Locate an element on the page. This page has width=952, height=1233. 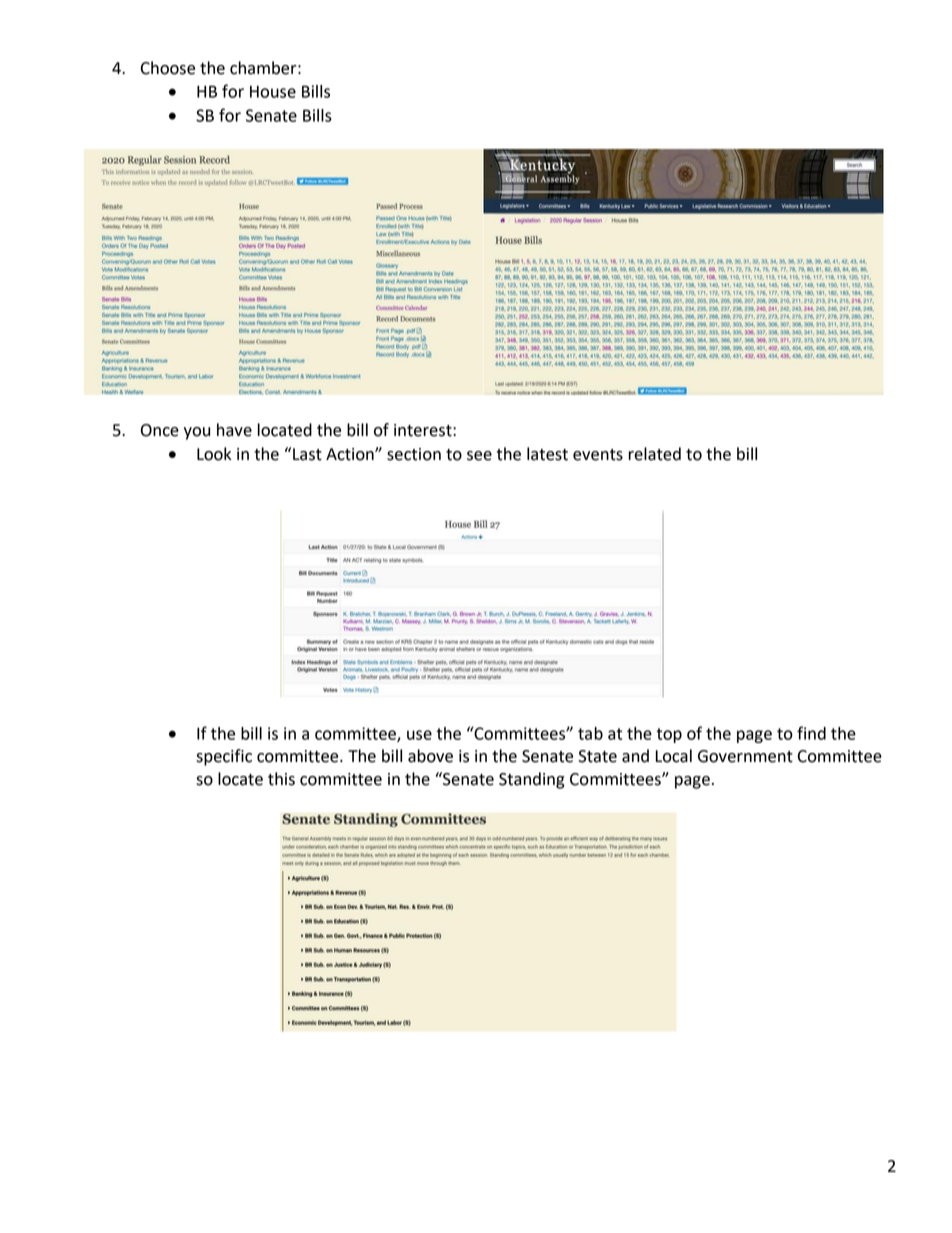
have is located at coordinates (234, 430).
